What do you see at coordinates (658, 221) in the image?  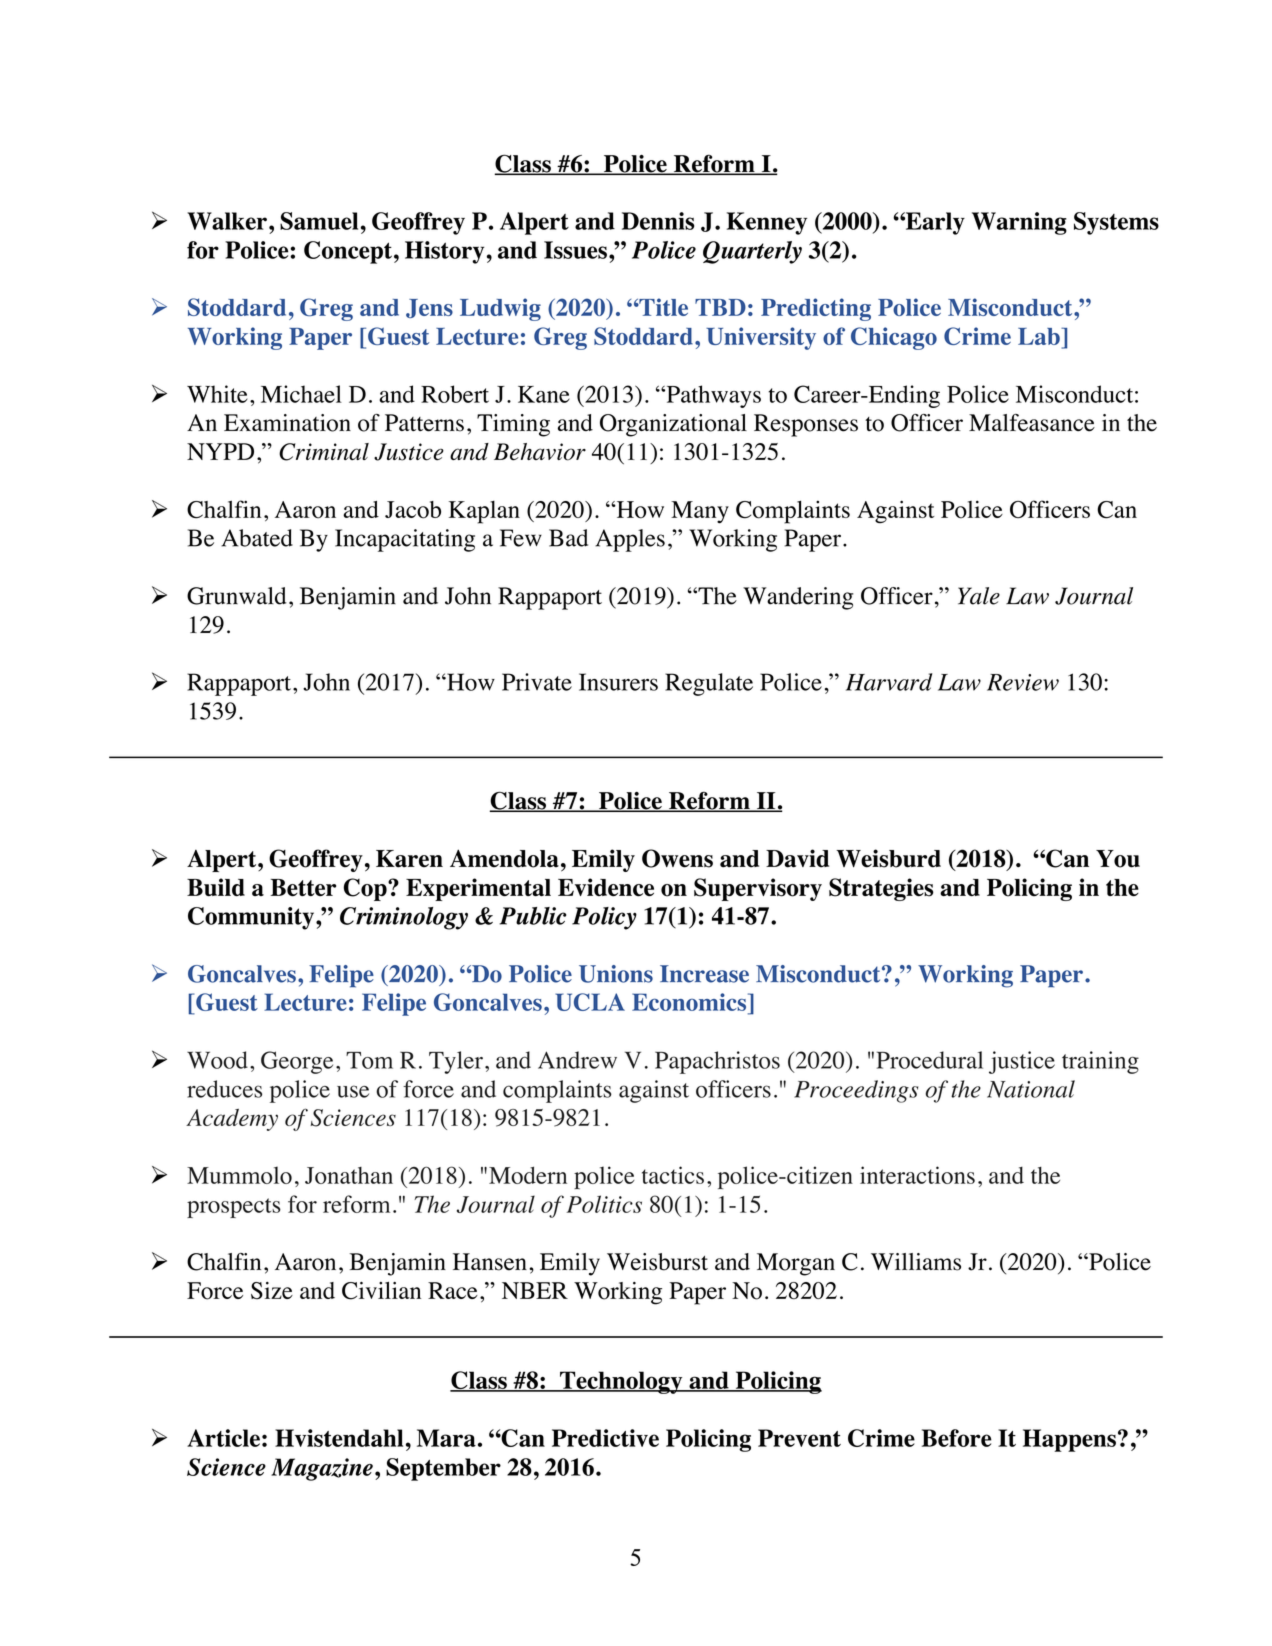 I see `Dennis` at bounding box center [658, 221].
